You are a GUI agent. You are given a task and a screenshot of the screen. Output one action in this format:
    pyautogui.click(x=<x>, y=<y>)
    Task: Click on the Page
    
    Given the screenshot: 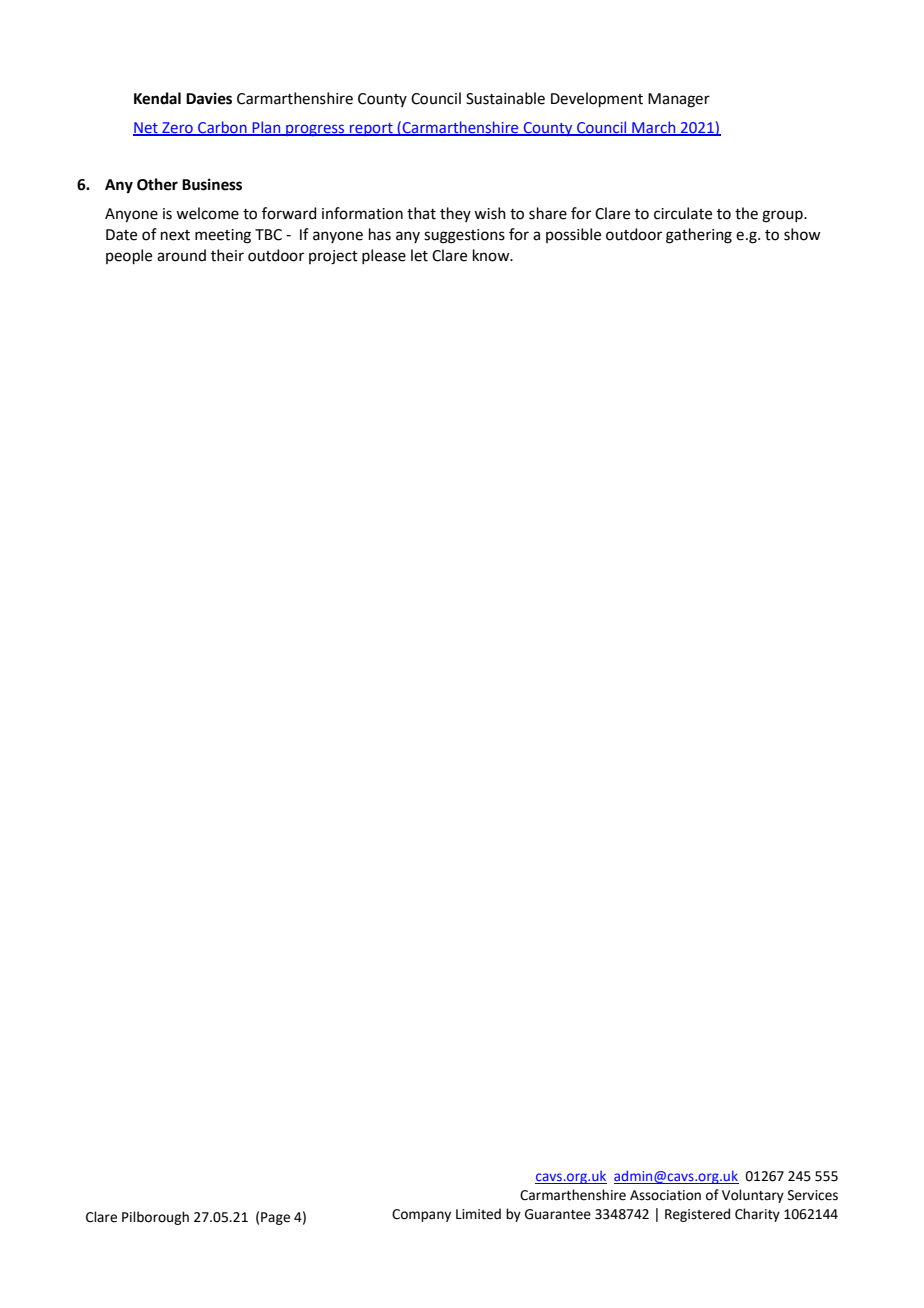 What is the action you would take?
    pyautogui.click(x=275, y=1218)
